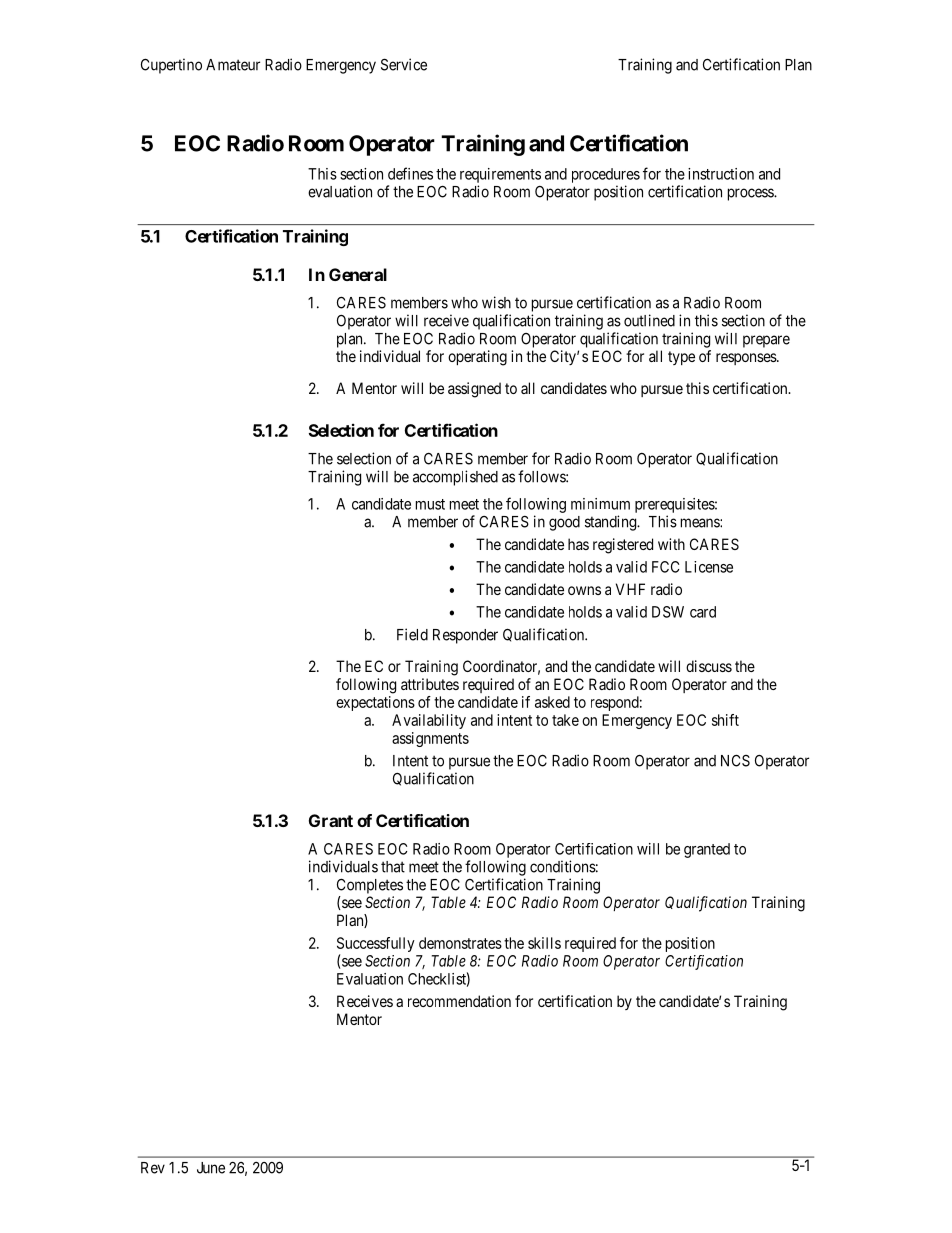 The height and width of the image is (1233, 952). What do you see at coordinates (681, 358) in the image?
I see `type` at bounding box center [681, 358].
